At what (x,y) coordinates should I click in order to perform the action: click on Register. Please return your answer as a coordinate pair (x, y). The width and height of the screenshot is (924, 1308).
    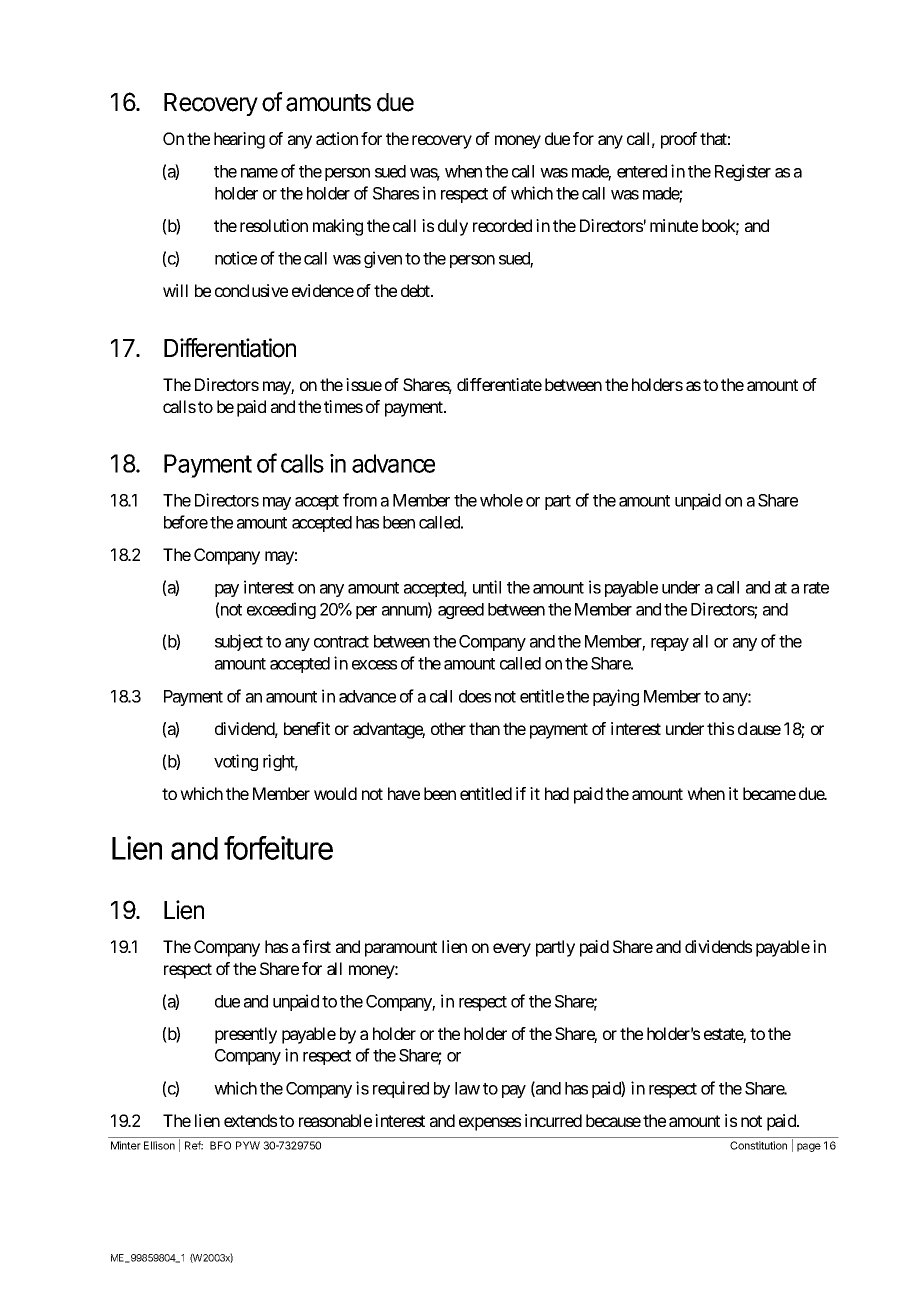
    Looking at the image, I should click on (743, 172).
